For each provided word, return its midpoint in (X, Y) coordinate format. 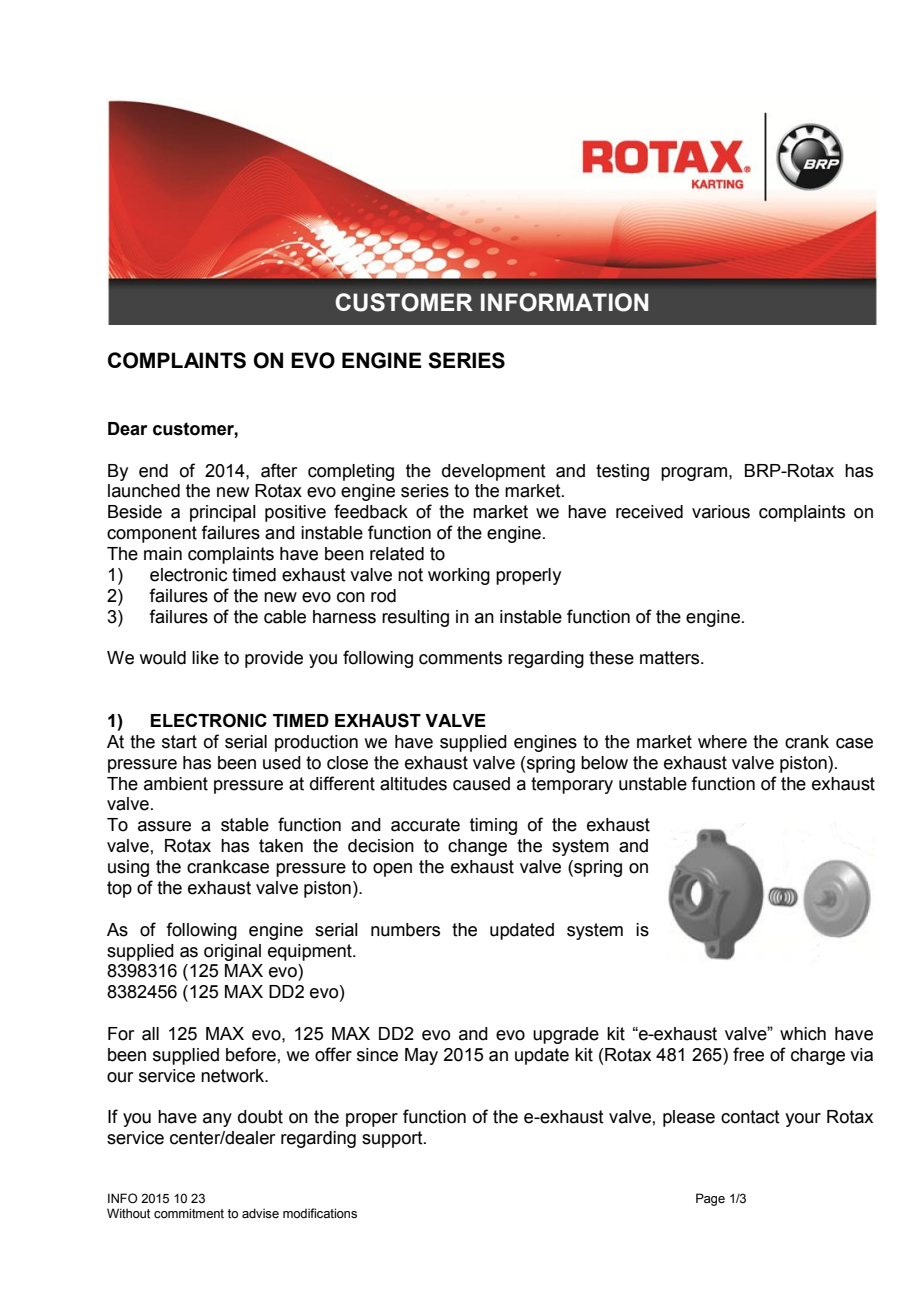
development (494, 472)
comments (460, 658)
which (803, 1034)
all (150, 1034)
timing (493, 826)
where (722, 742)
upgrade (566, 1035)
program (694, 474)
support (393, 1139)
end (153, 471)
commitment (189, 1213)
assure (164, 826)
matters (671, 658)
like (205, 658)
